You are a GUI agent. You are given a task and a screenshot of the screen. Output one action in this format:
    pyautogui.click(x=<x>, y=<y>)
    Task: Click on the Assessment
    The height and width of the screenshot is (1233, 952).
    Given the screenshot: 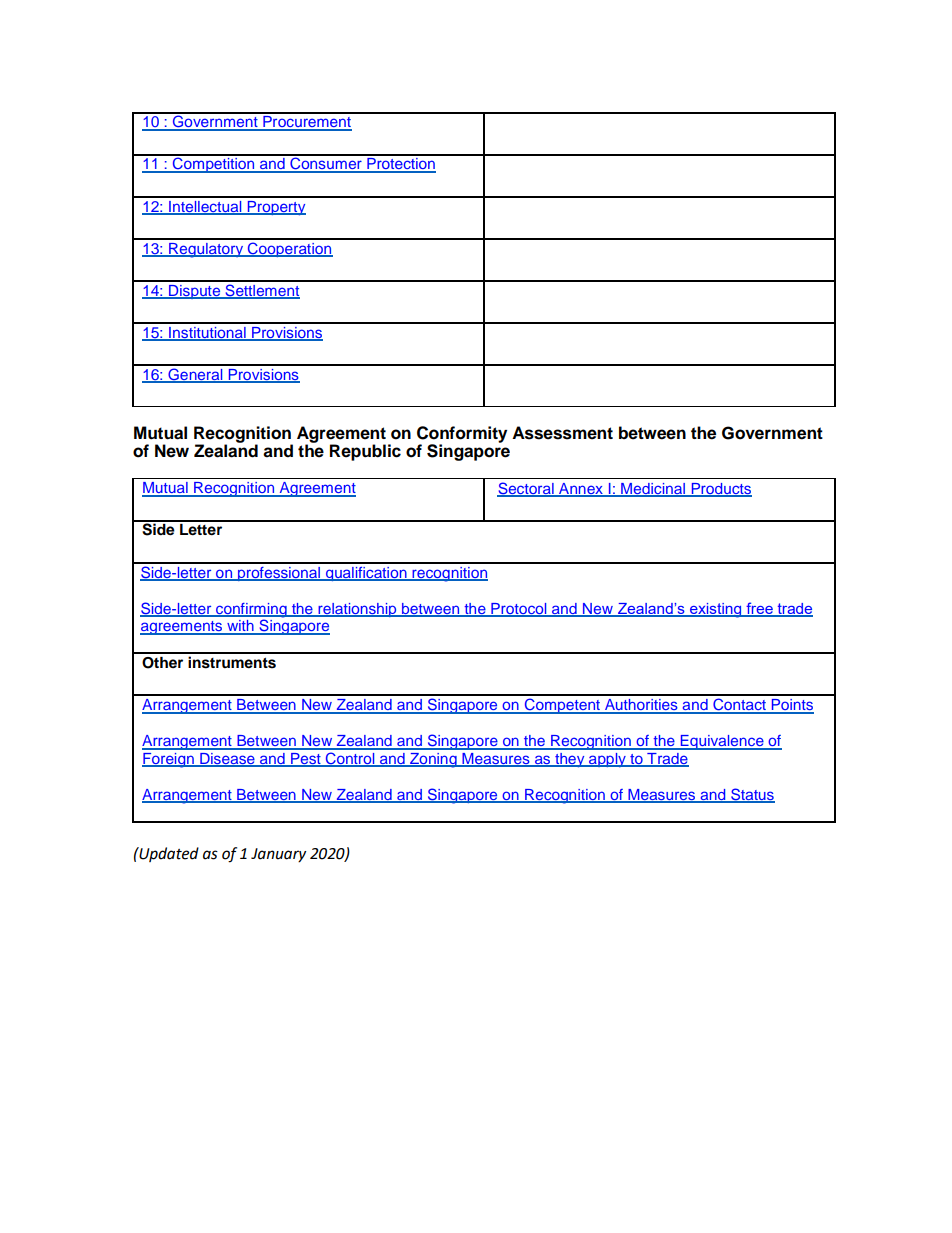 What is the action you would take?
    pyautogui.click(x=562, y=433)
